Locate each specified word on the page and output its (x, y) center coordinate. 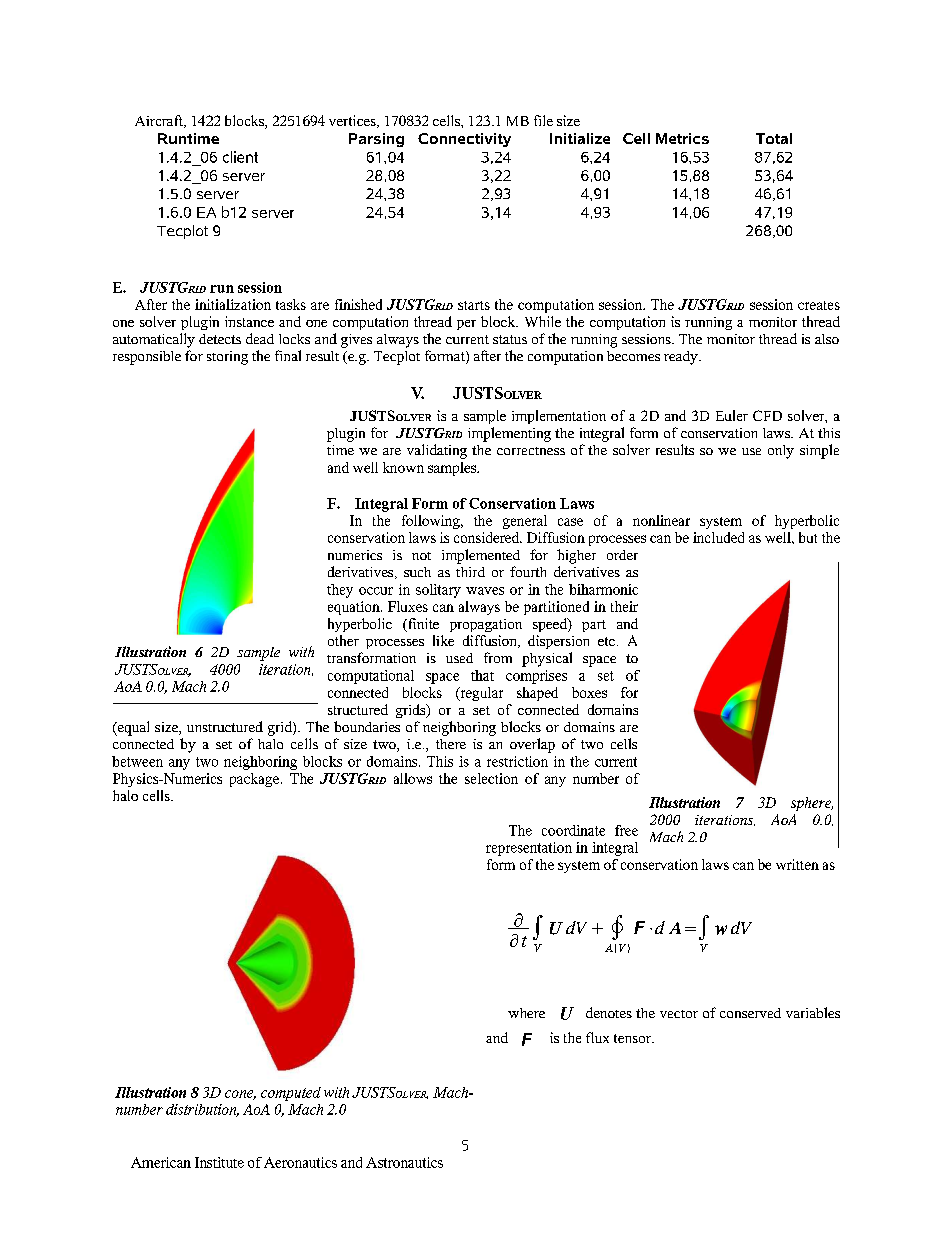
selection (491, 778)
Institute (219, 1162)
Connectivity (464, 140)
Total (774, 138)
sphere (812, 804)
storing (227, 358)
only (781, 452)
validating (437, 451)
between (137, 761)
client (240, 157)
